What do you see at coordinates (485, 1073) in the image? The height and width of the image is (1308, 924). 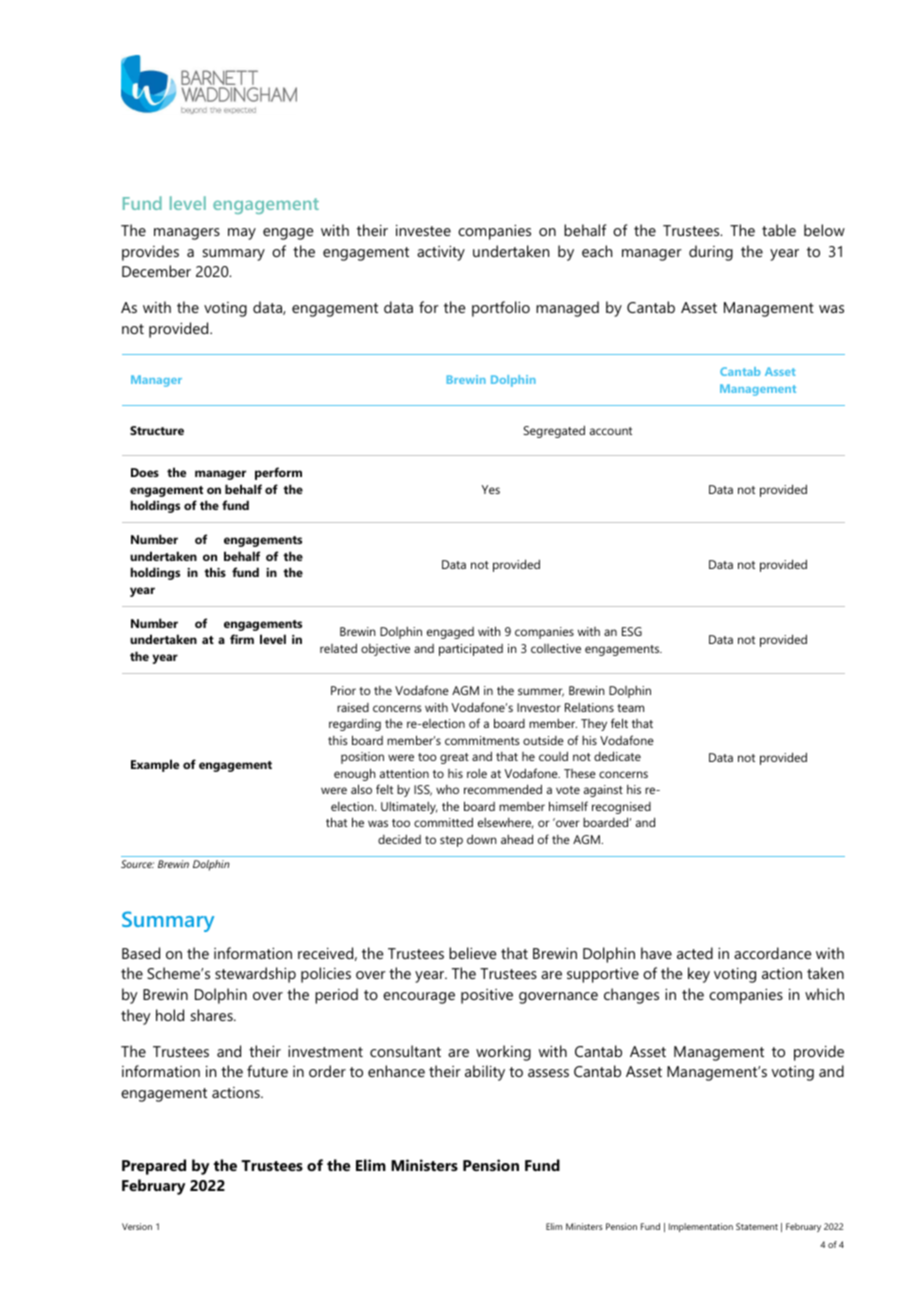 I see `ability` at bounding box center [485, 1073].
